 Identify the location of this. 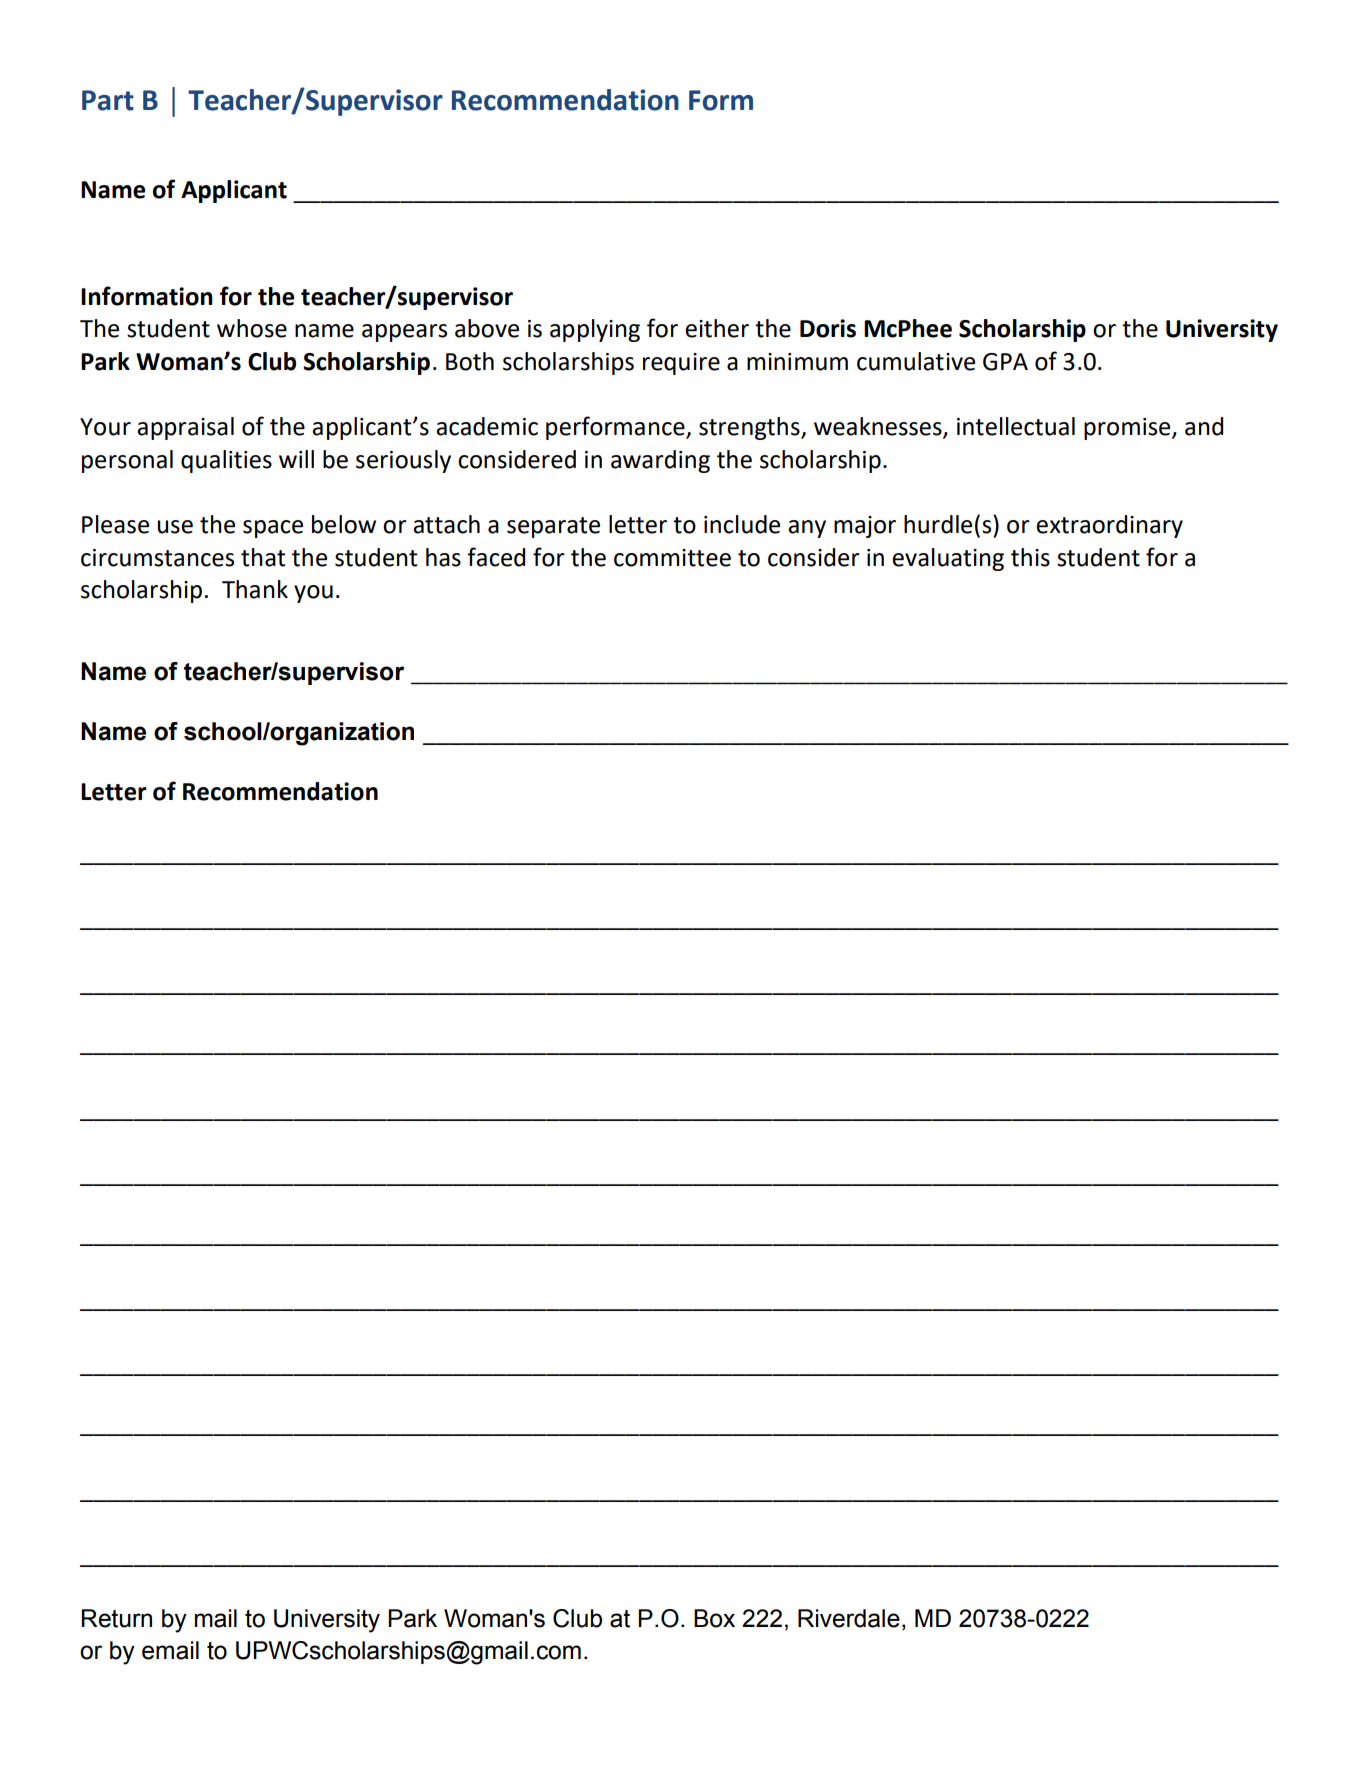
(1030, 557).
